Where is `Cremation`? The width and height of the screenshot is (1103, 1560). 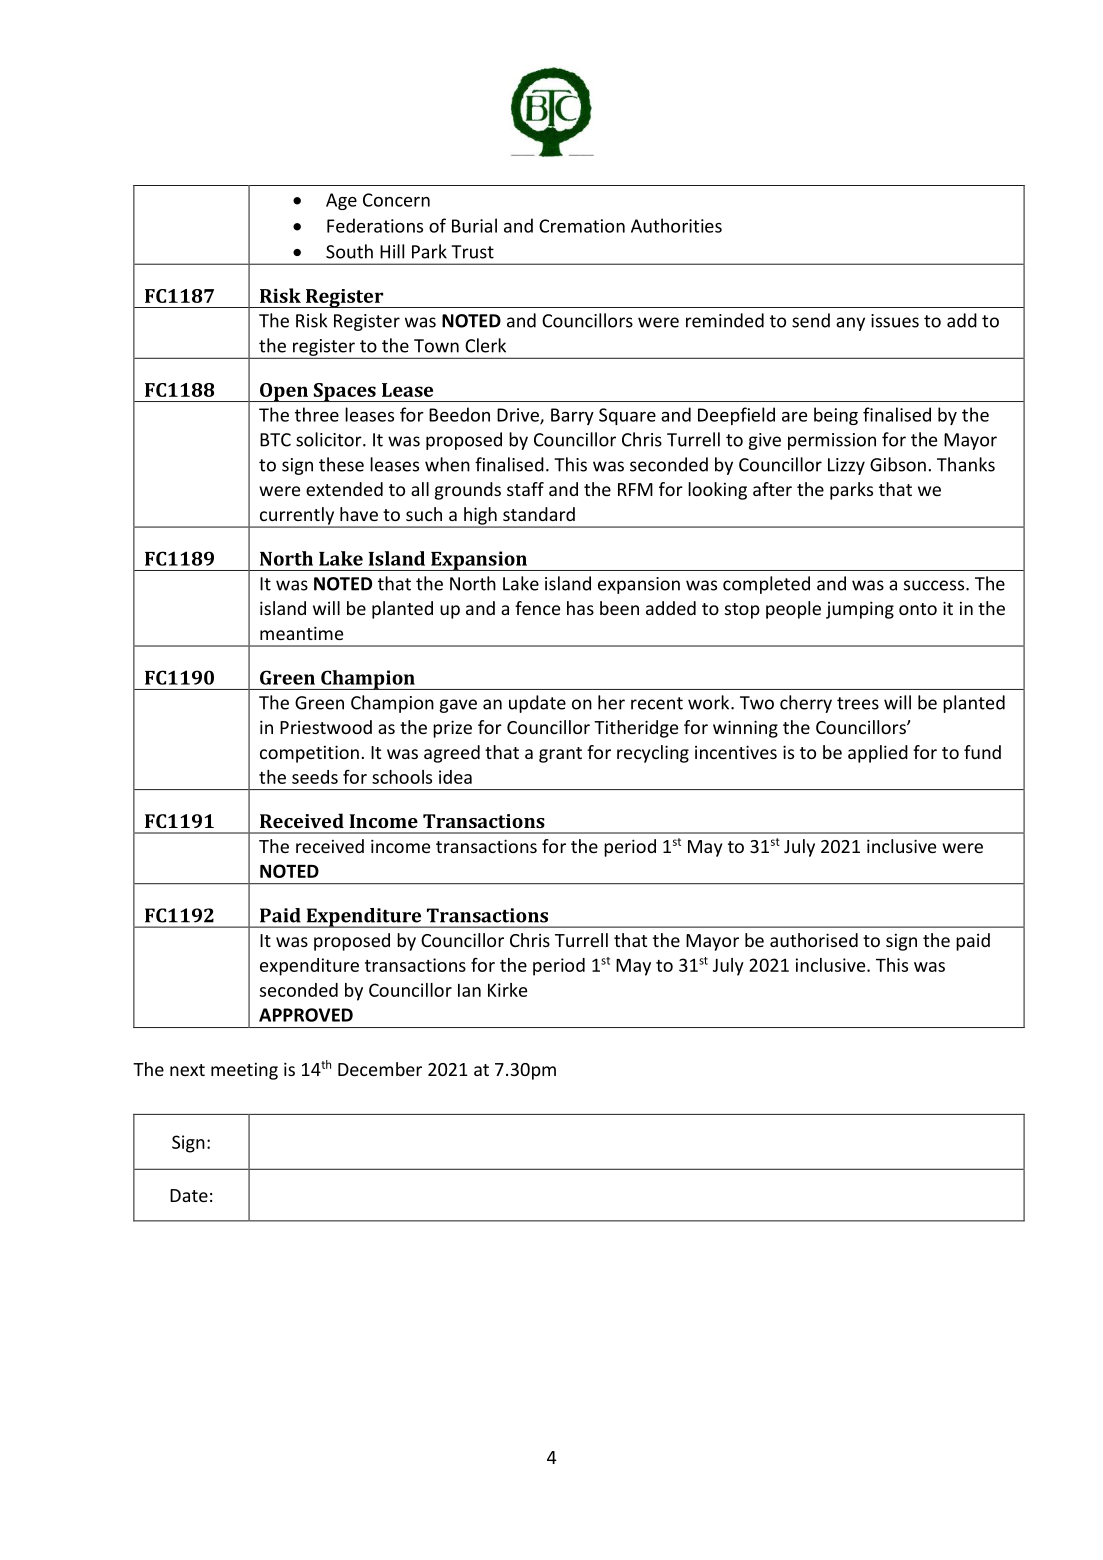 Cremation is located at coordinates (582, 226).
